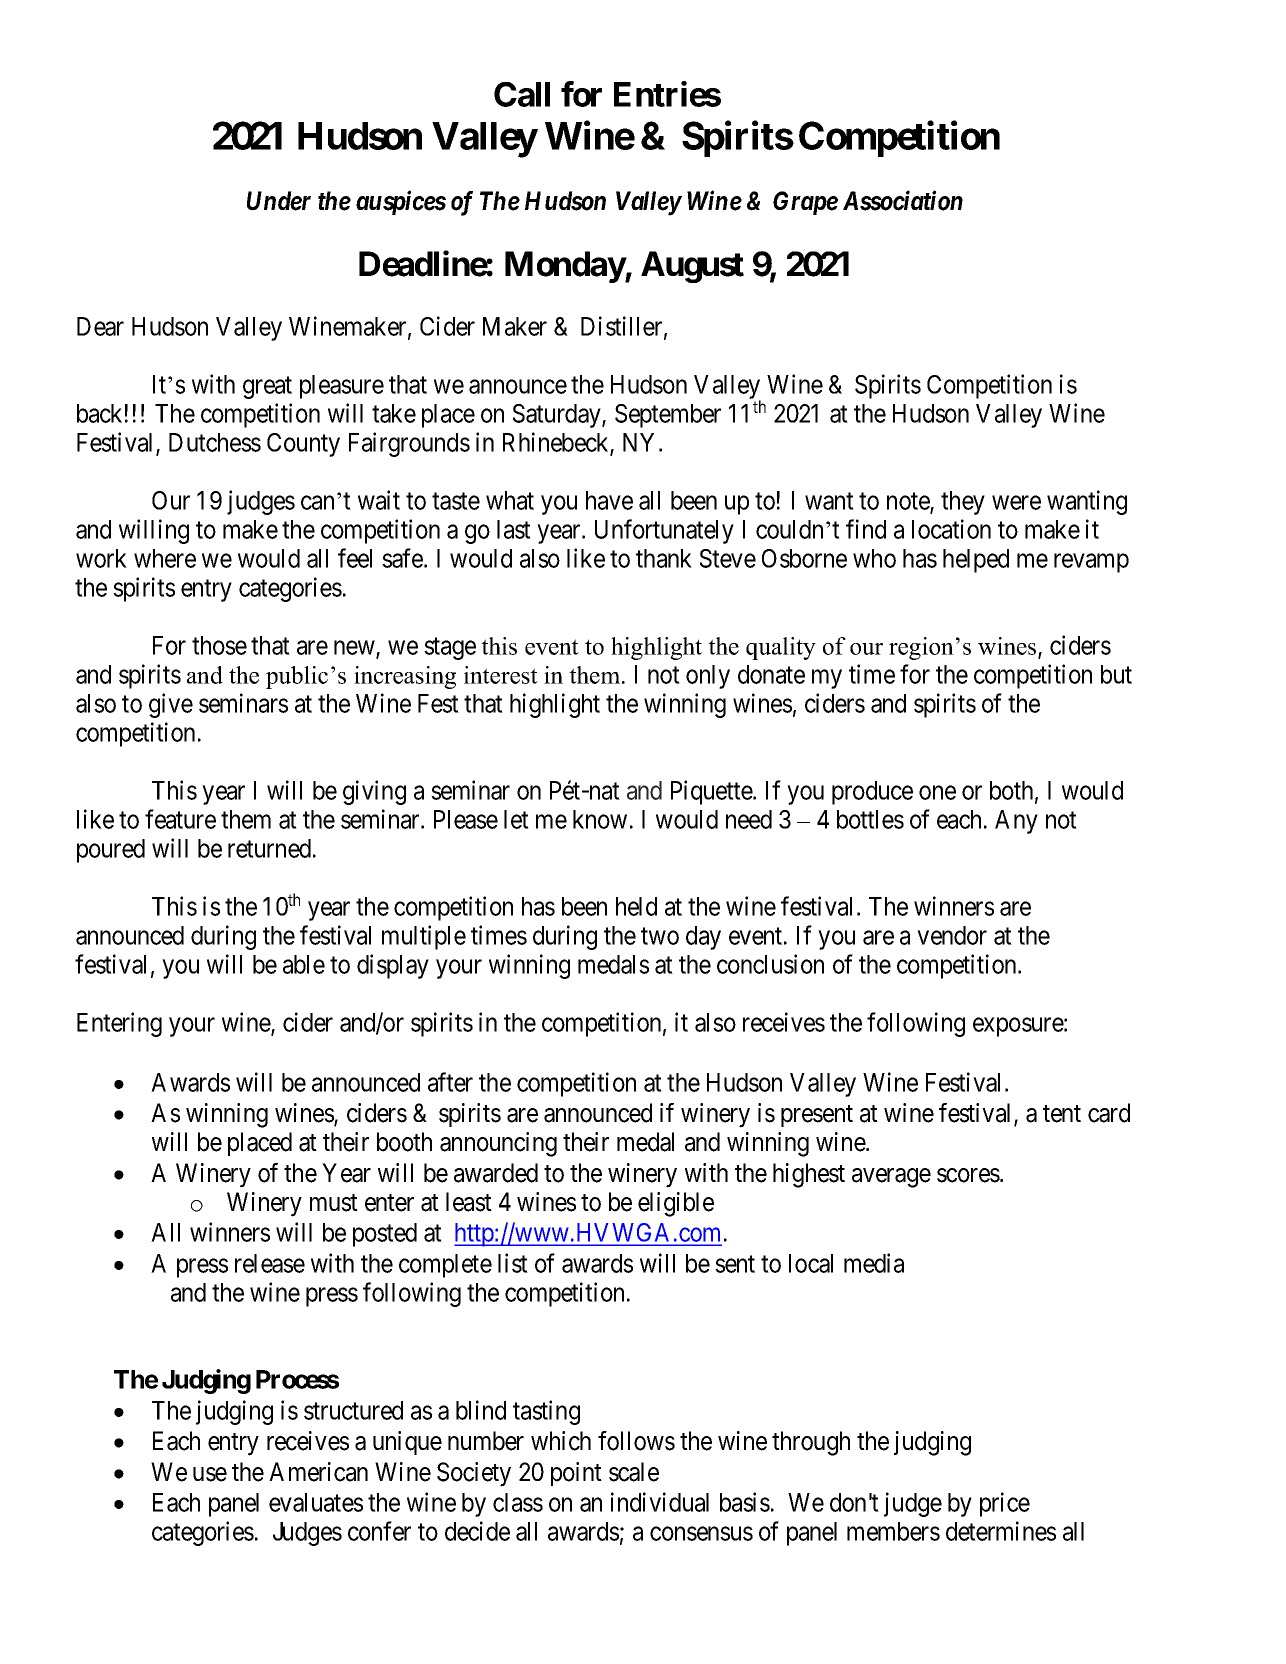  I want to click on Under, so click(279, 201).
